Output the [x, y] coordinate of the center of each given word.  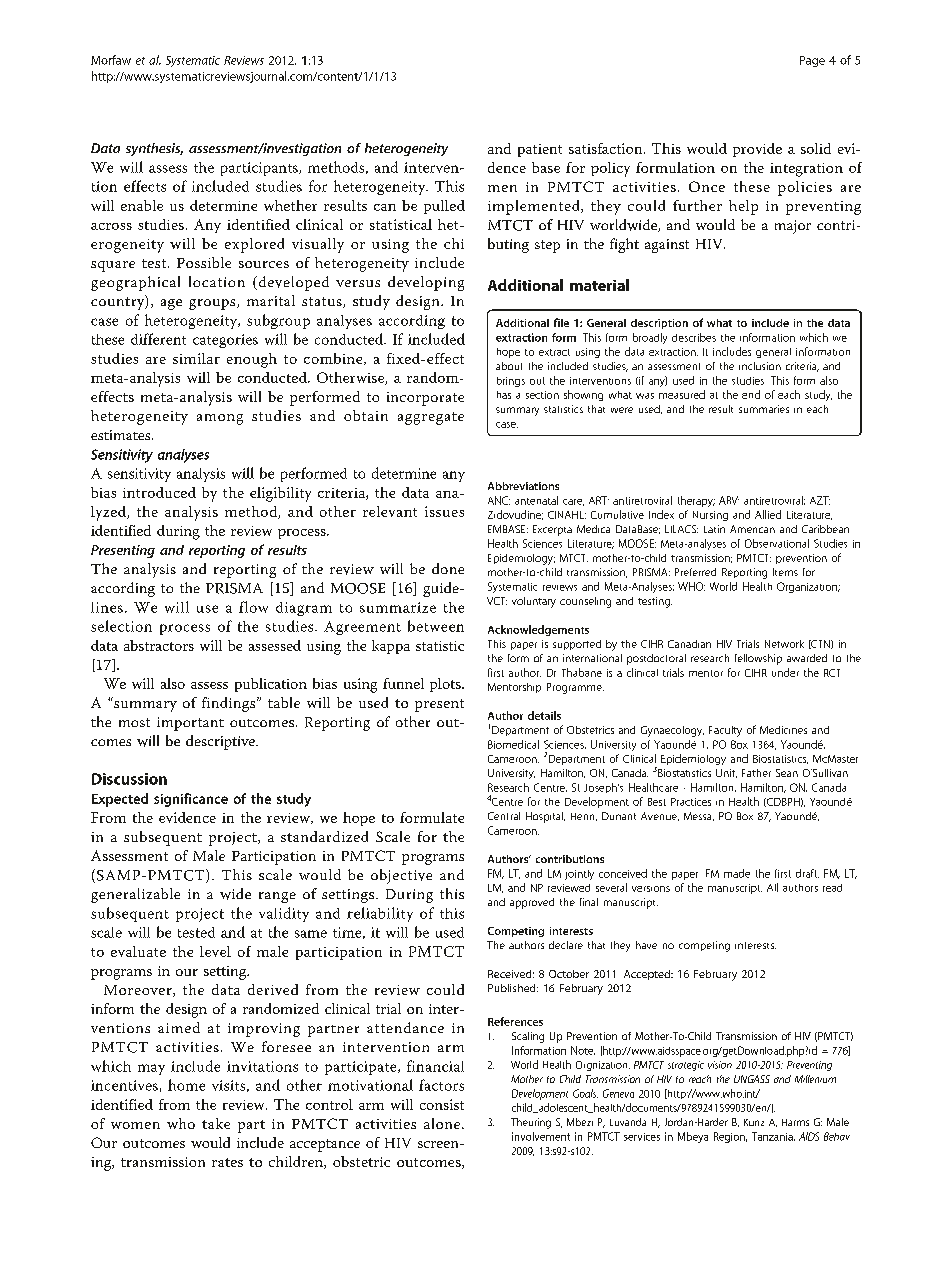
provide [757, 150]
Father [756, 773]
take [216, 1123]
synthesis [154, 149]
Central [504, 816]
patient [540, 150]
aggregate [431, 418]
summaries [764, 409]
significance [191, 800]
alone [443, 1123]
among [220, 419]
